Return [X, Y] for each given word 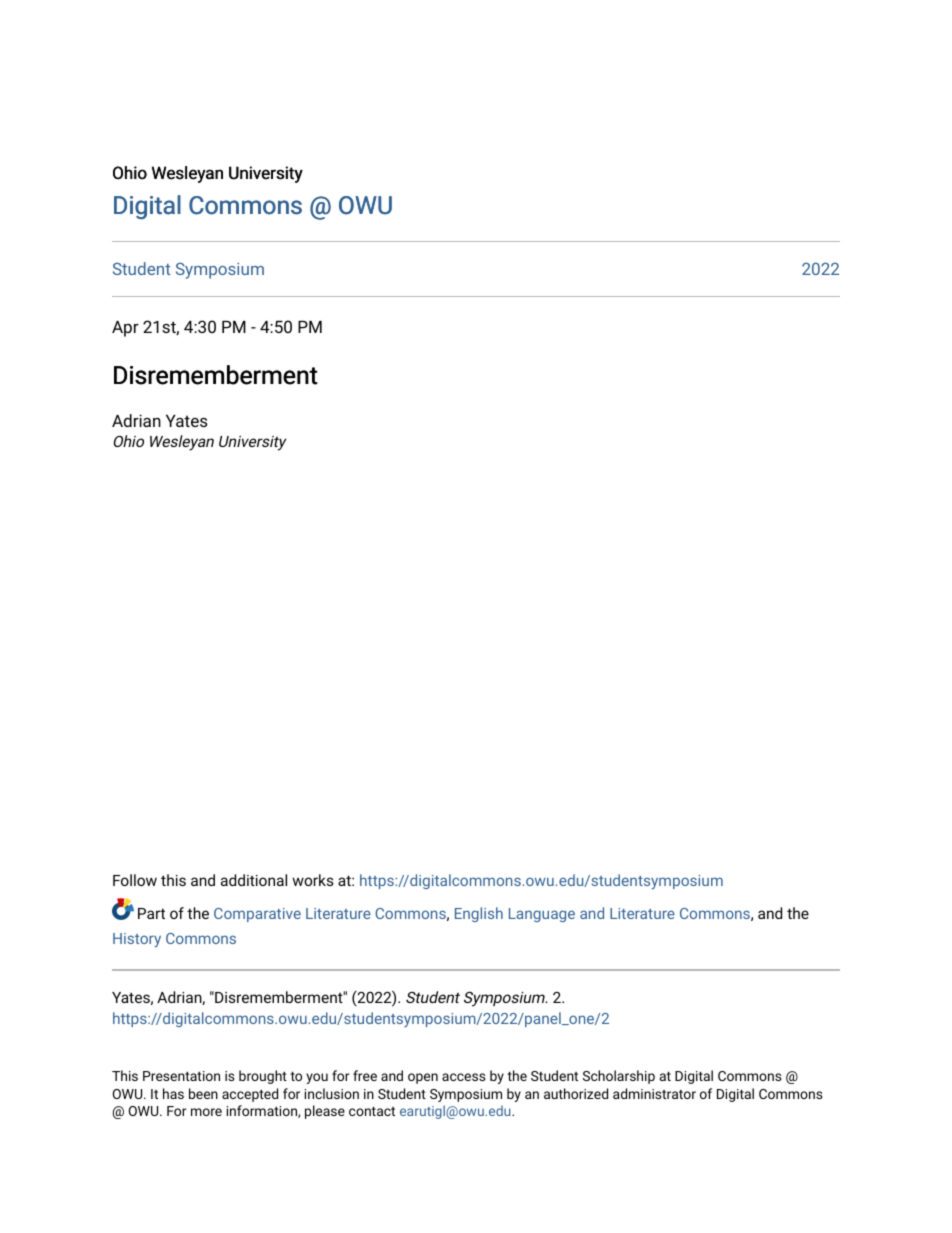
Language [542, 915]
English [479, 914]
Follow [135, 880]
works [313, 880]
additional [254, 880]
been [203, 1093]
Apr [125, 329]
